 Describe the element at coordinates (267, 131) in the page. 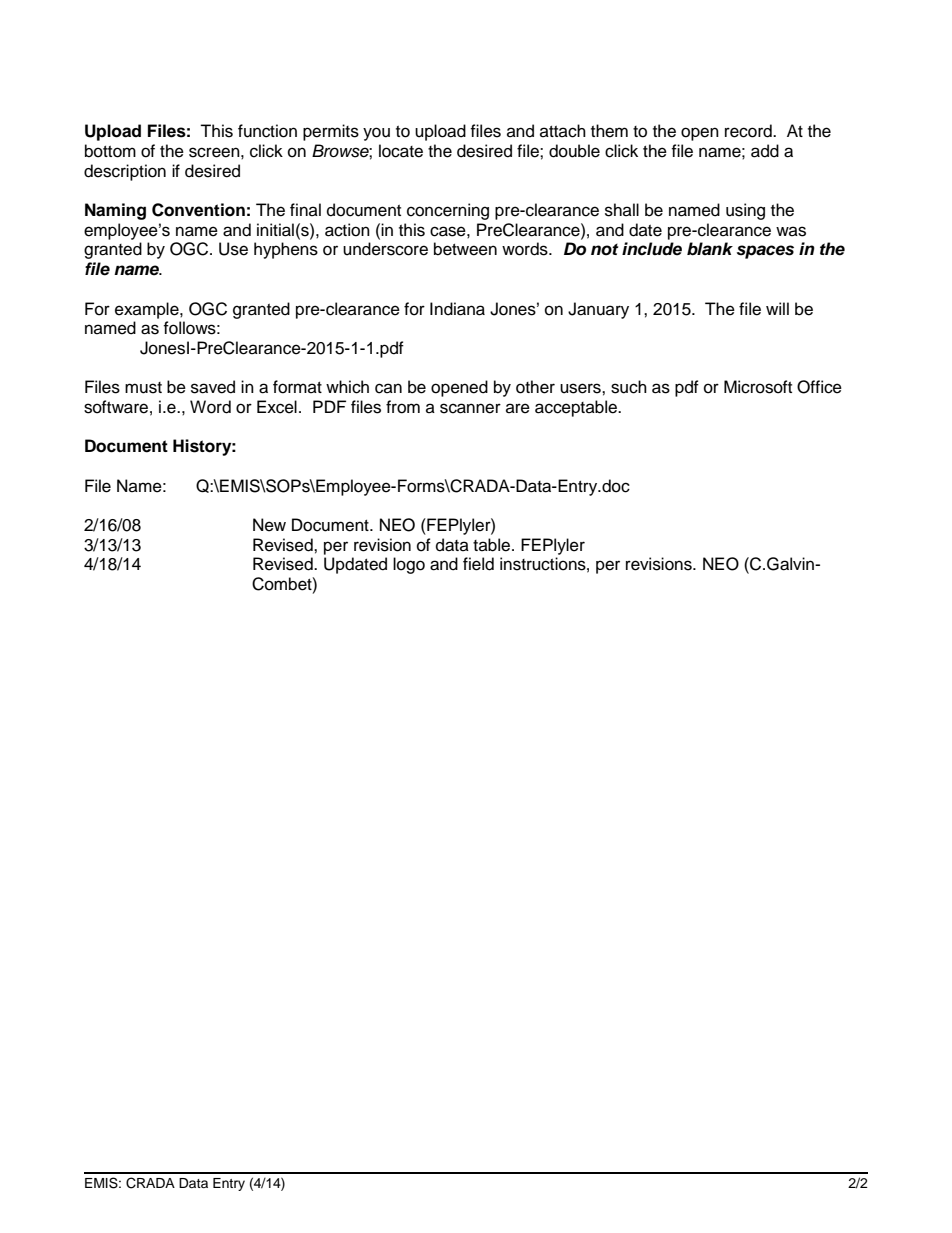

I see `function` at that location.
